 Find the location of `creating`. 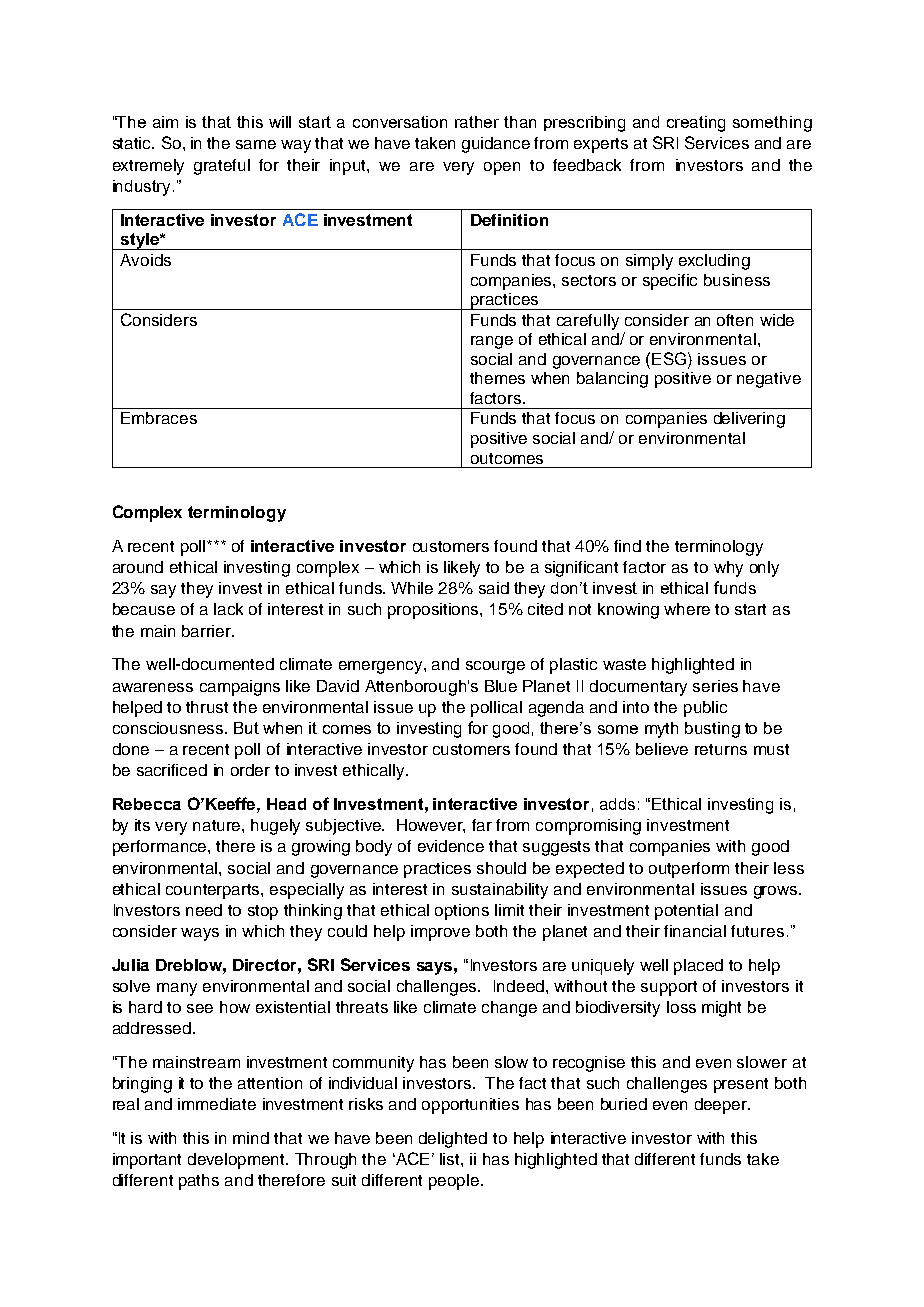

creating is located at coordinates (696, 124).
